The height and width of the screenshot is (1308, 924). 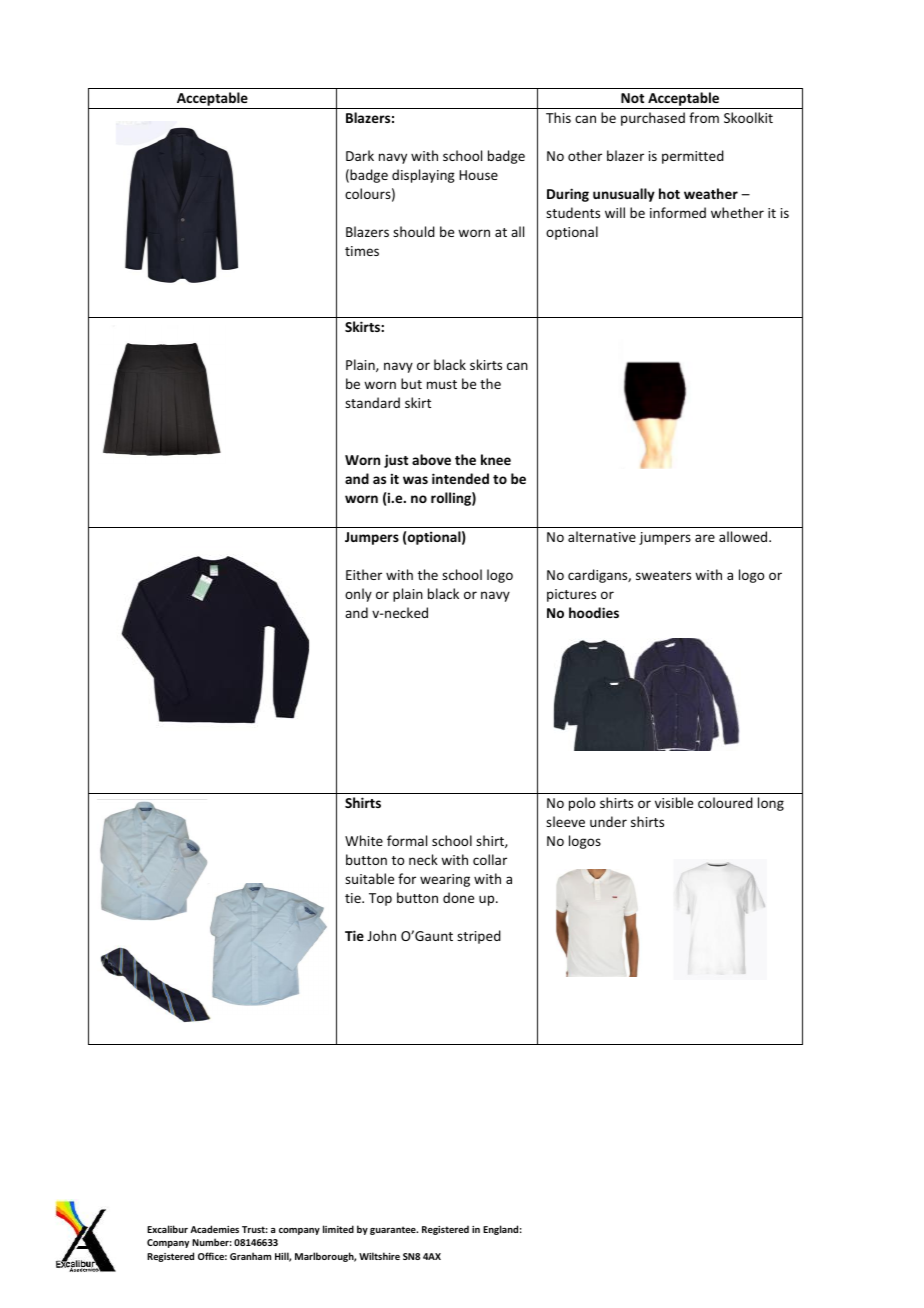 What do you see at coordinates (381, 935) in the screenshot?
I see `John` at bounding box center [381, 935].
